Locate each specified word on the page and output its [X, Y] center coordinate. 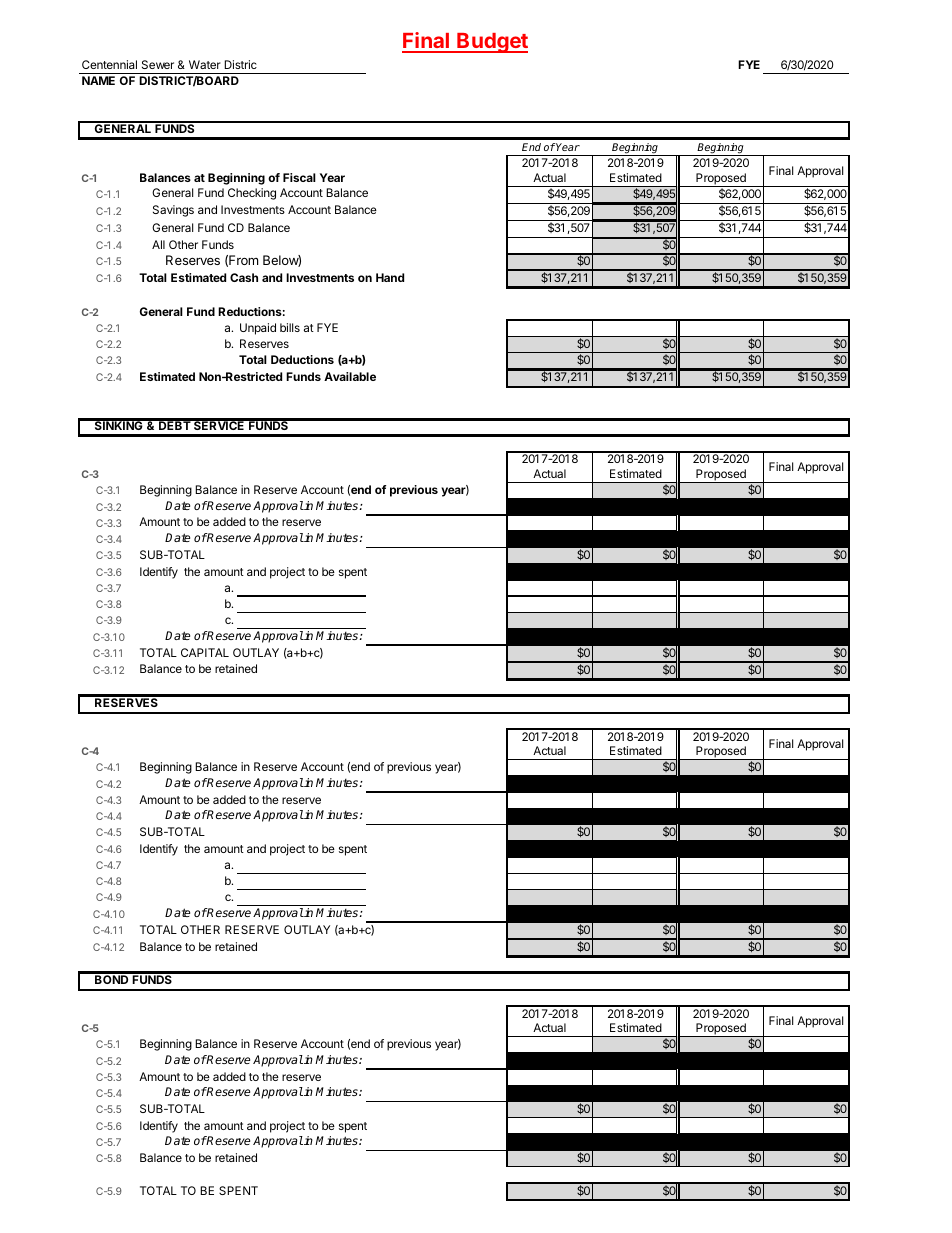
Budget [491, 43]
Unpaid [258, 329]
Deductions [302, 359]
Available [350, 376]
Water [205, 64]
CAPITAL [205, 652]
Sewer [158, 64]
